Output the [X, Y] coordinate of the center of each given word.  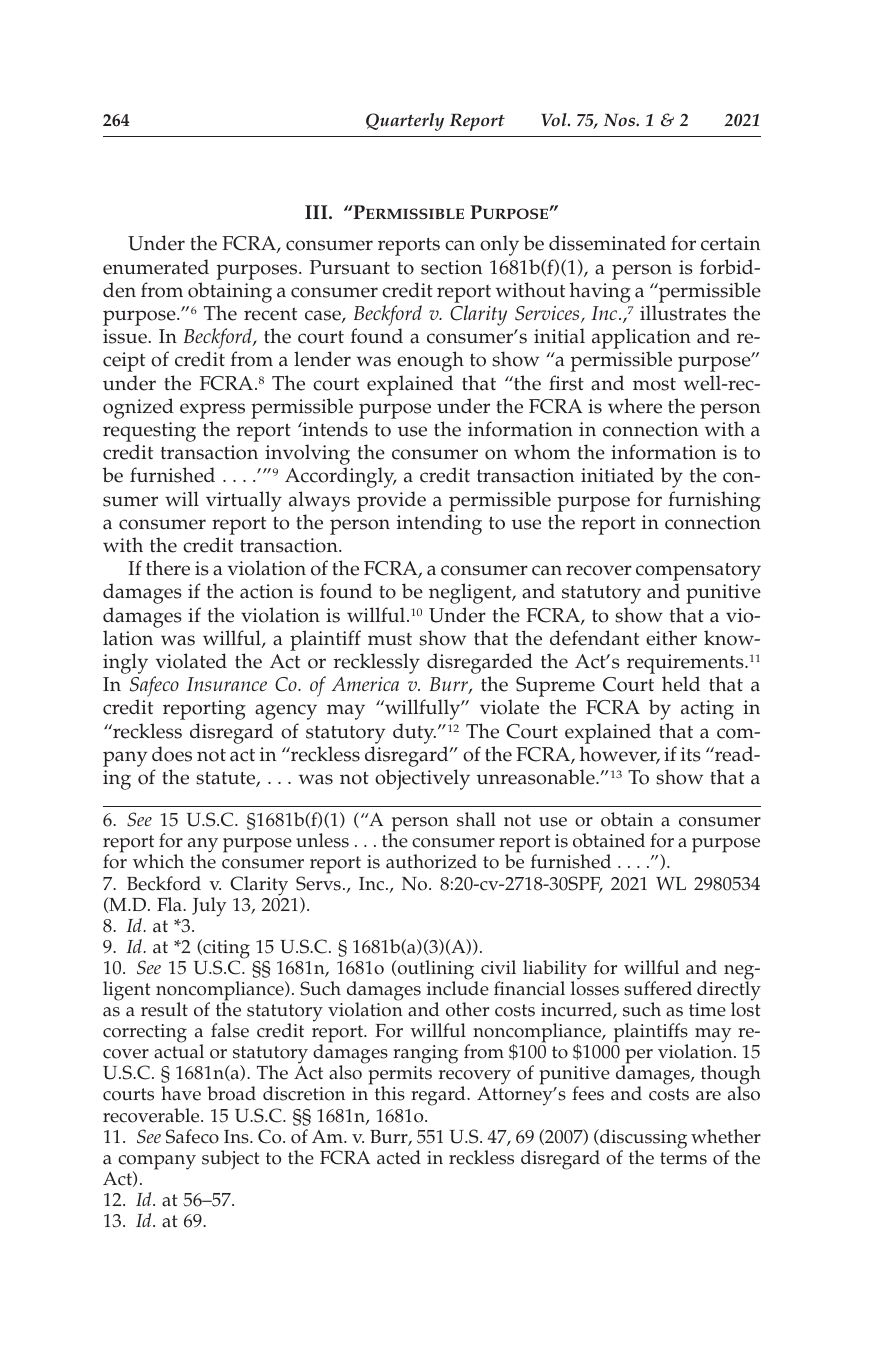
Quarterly [405, 122]
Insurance [227, 684]
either [671, 638]
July [209, 907]
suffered [658, 988]
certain [730, 243]
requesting [149, 433]
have [181, 1093]
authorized [431, 861]
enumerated [156, 267]
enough [430, 361]
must [390, 639]
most [654, 384]
